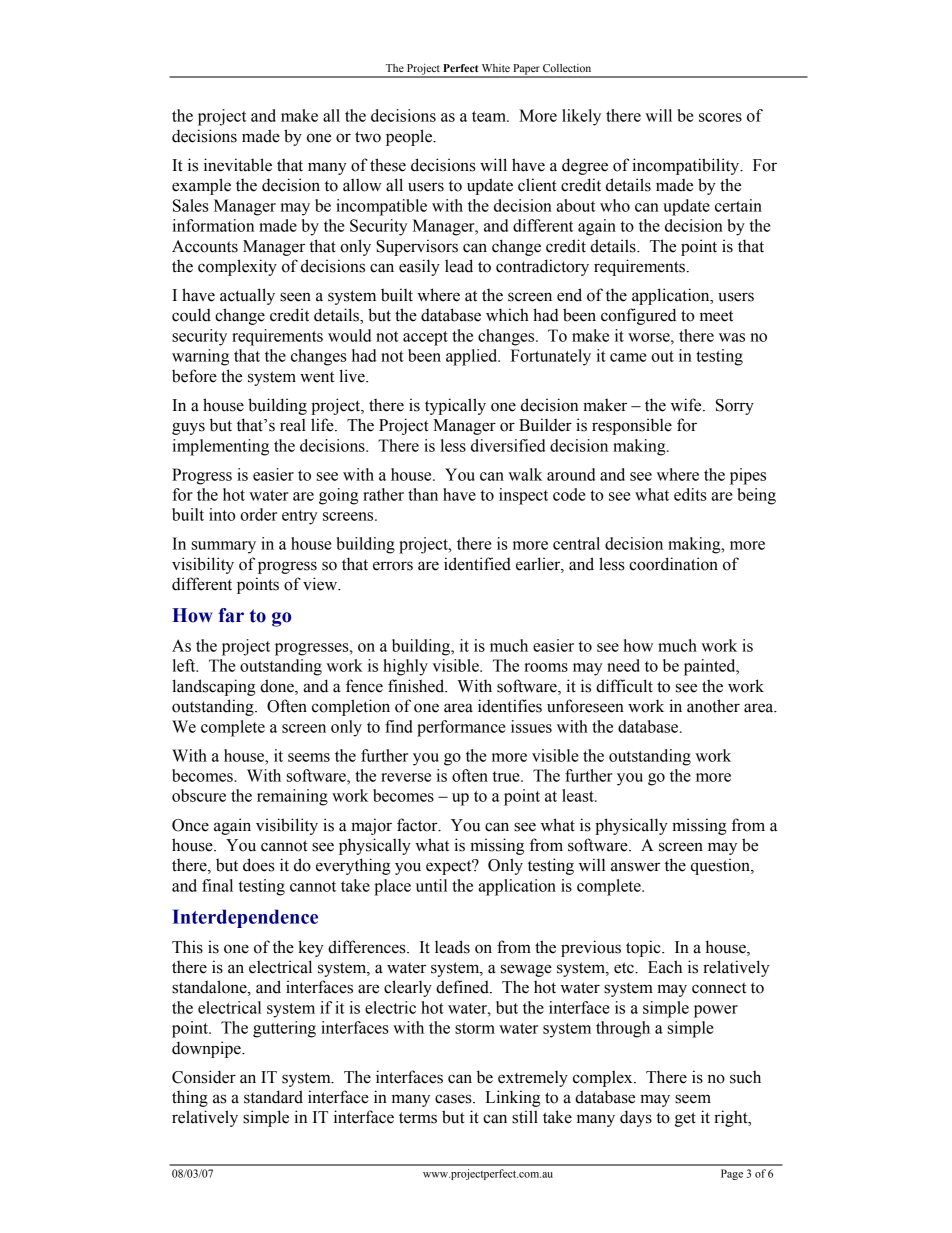  I want to click on get, so click(685, 1119).
